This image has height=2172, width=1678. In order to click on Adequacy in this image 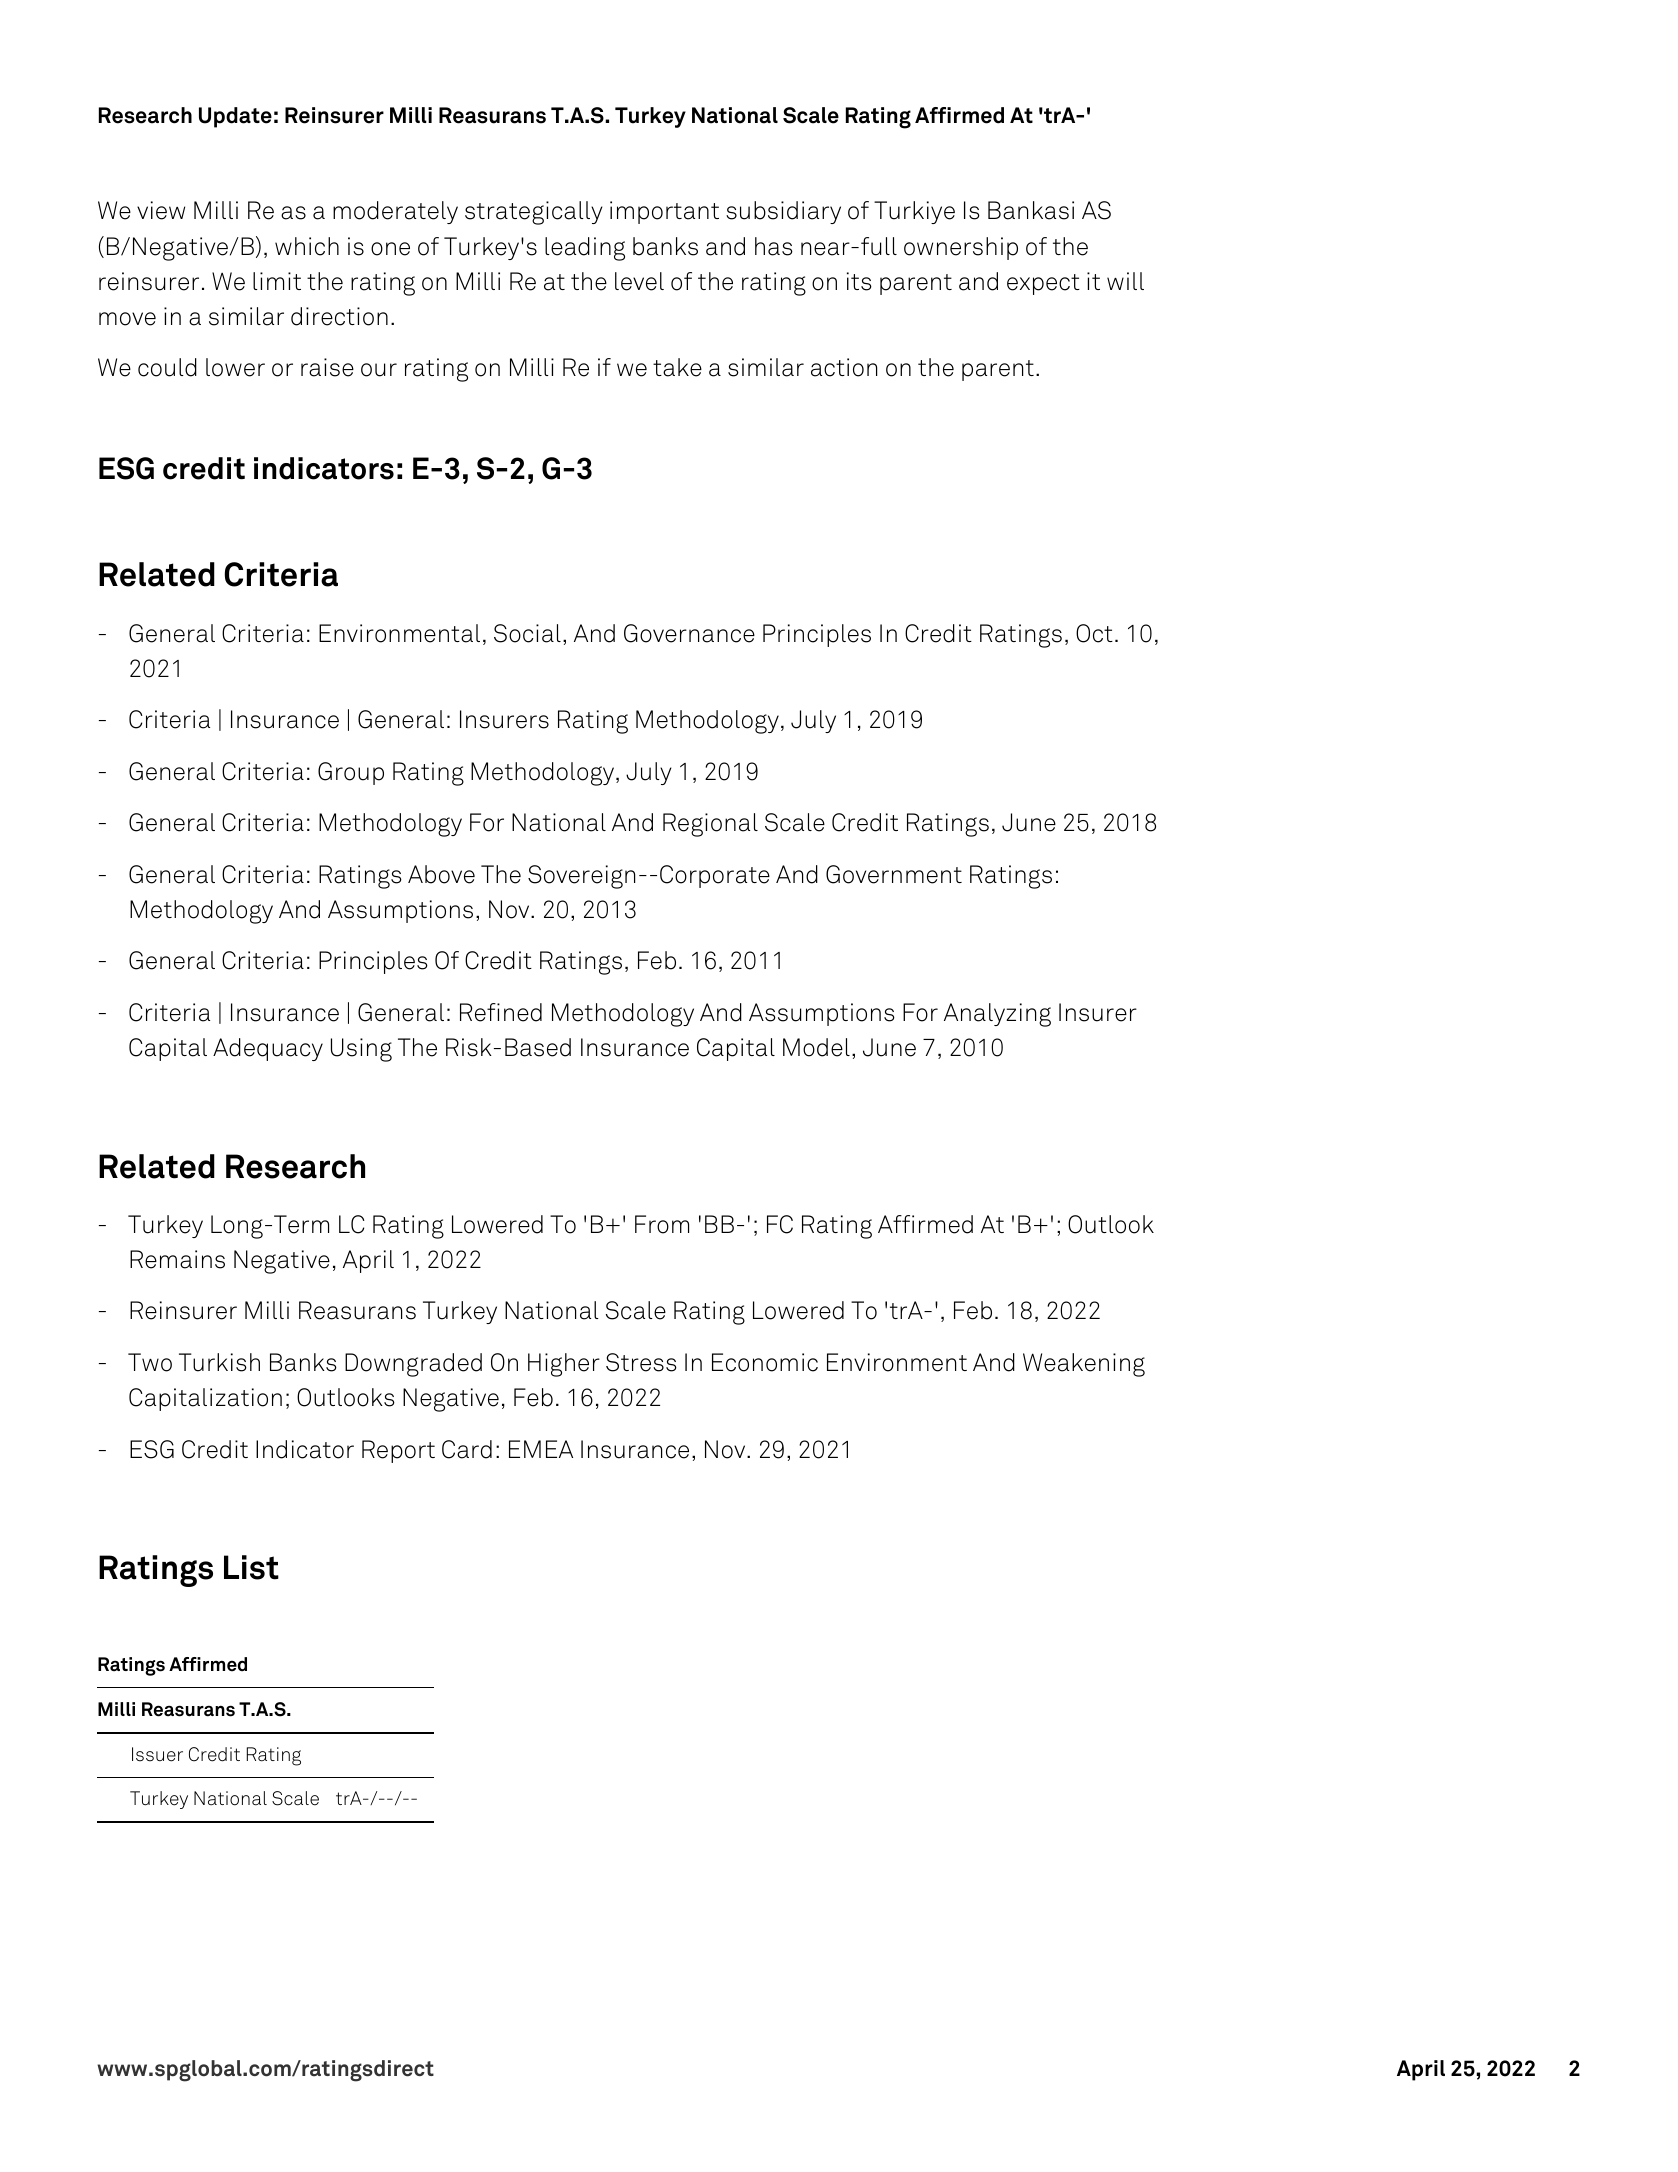, I will do `click(268, 1049)`.
